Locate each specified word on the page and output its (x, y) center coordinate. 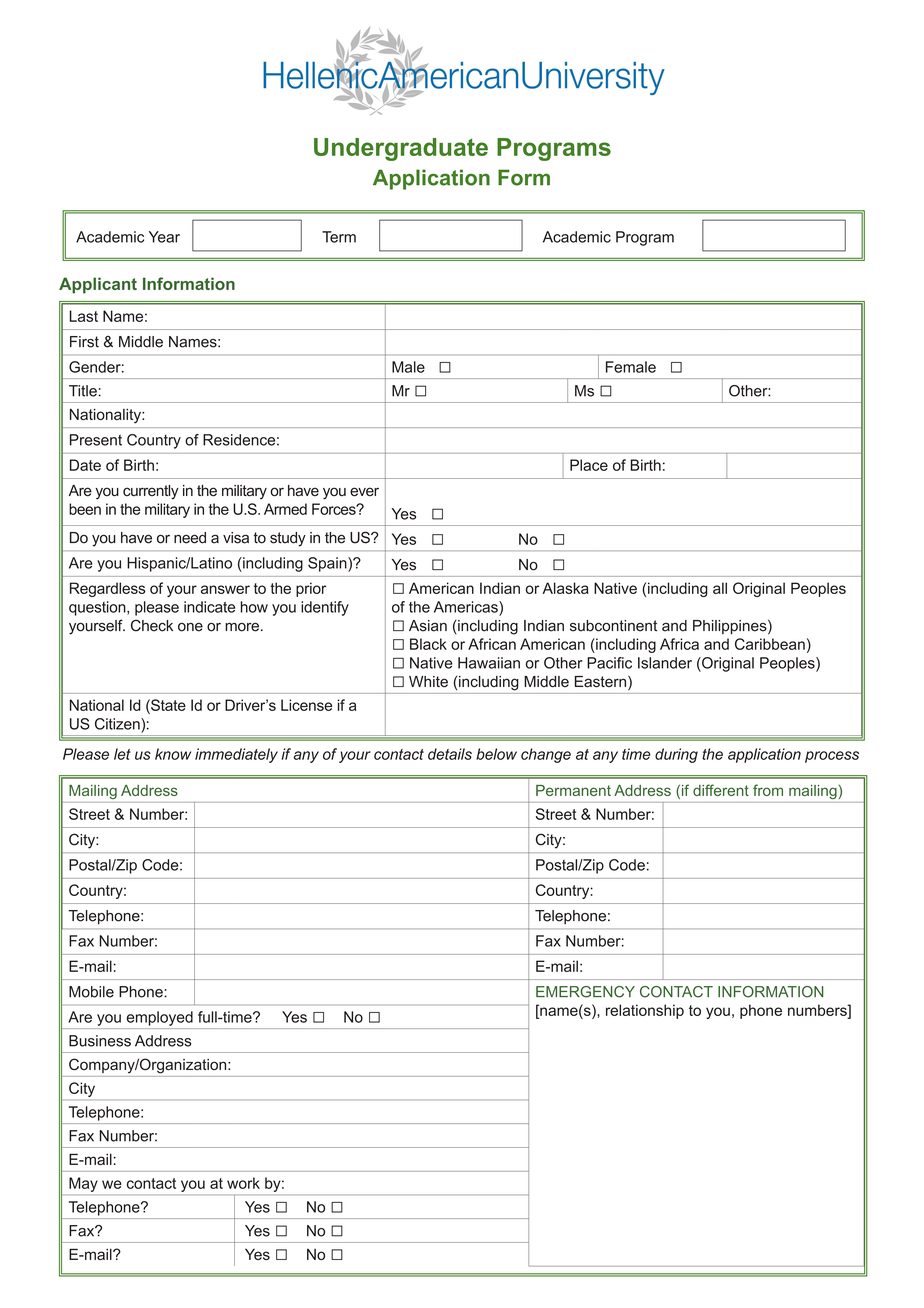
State (167, 705)
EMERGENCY (585, 992)
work (243, 1183)
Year (164, 237)
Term (339, 237)
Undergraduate (401, 149)
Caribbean (770, 644)
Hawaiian (489, 663)
